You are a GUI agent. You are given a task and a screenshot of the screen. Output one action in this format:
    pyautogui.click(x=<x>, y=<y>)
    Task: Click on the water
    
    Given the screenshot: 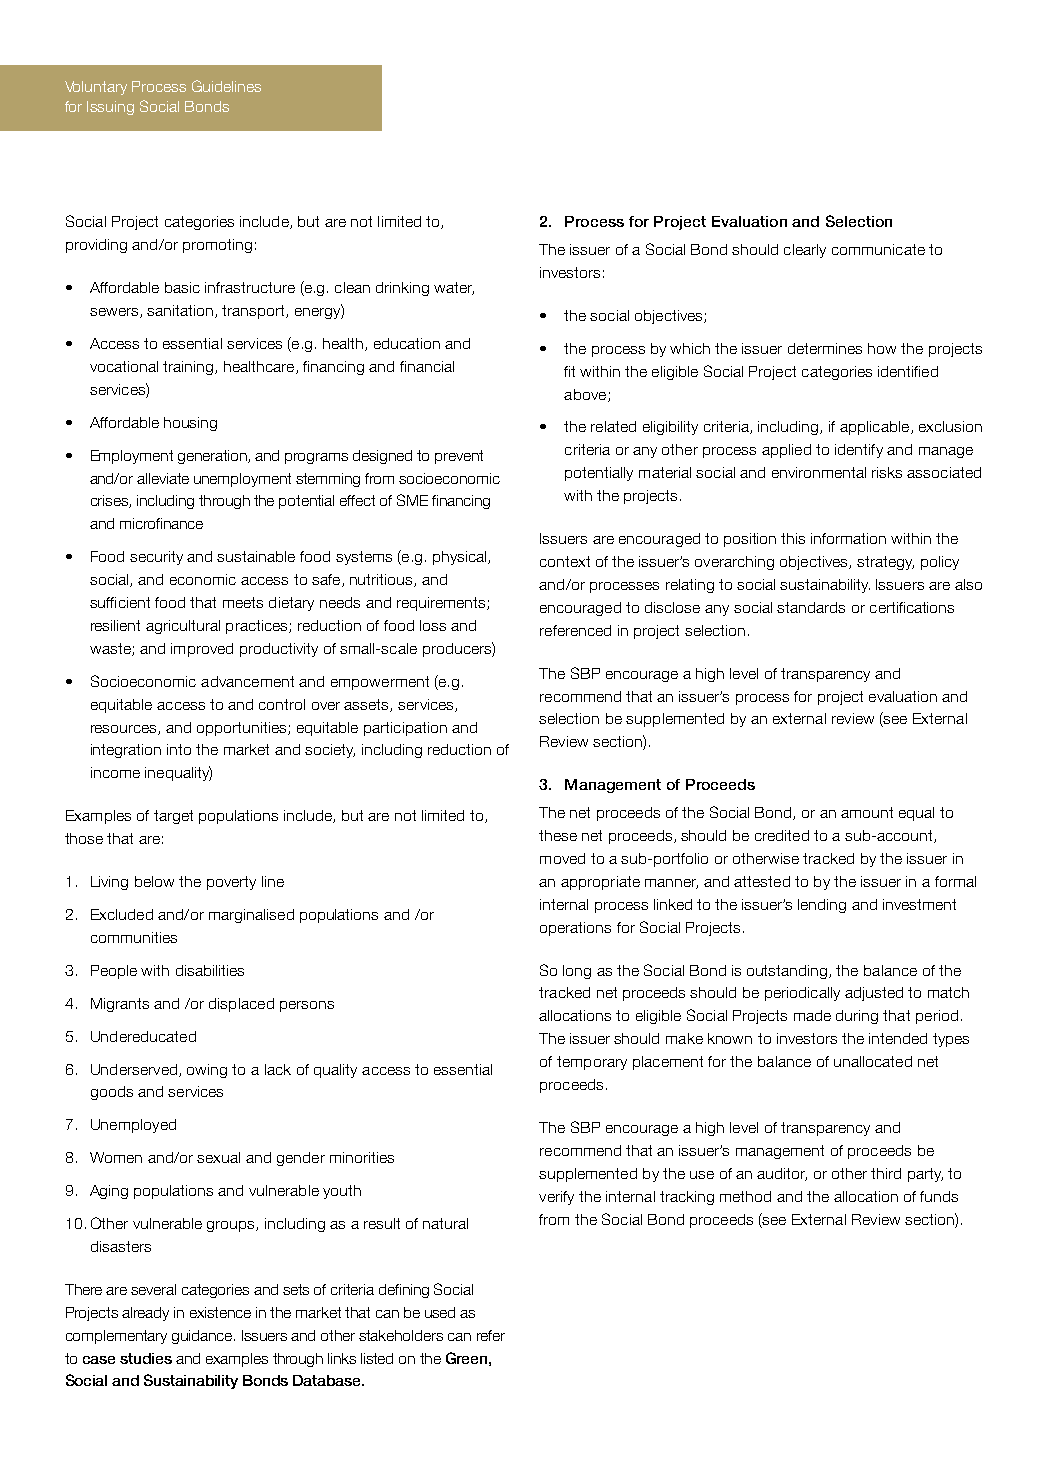 What is the action you would take?
    pyautogui.click(x=454, y=288)
